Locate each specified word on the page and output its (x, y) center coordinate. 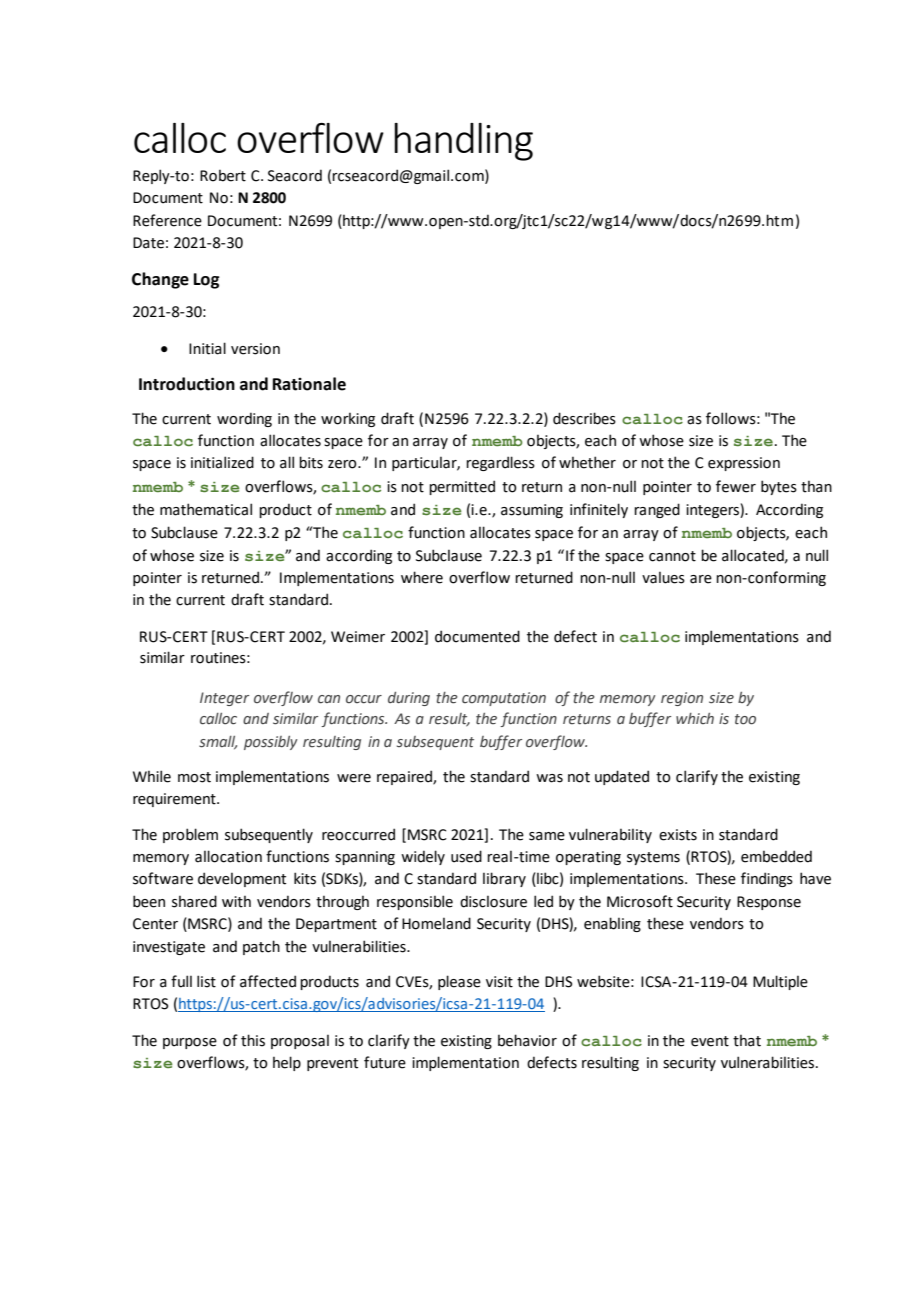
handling (463, 142)
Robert (223, 175)
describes (584, 418)
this (253, 1040)
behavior (527, 1040)
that (747, 1040)
